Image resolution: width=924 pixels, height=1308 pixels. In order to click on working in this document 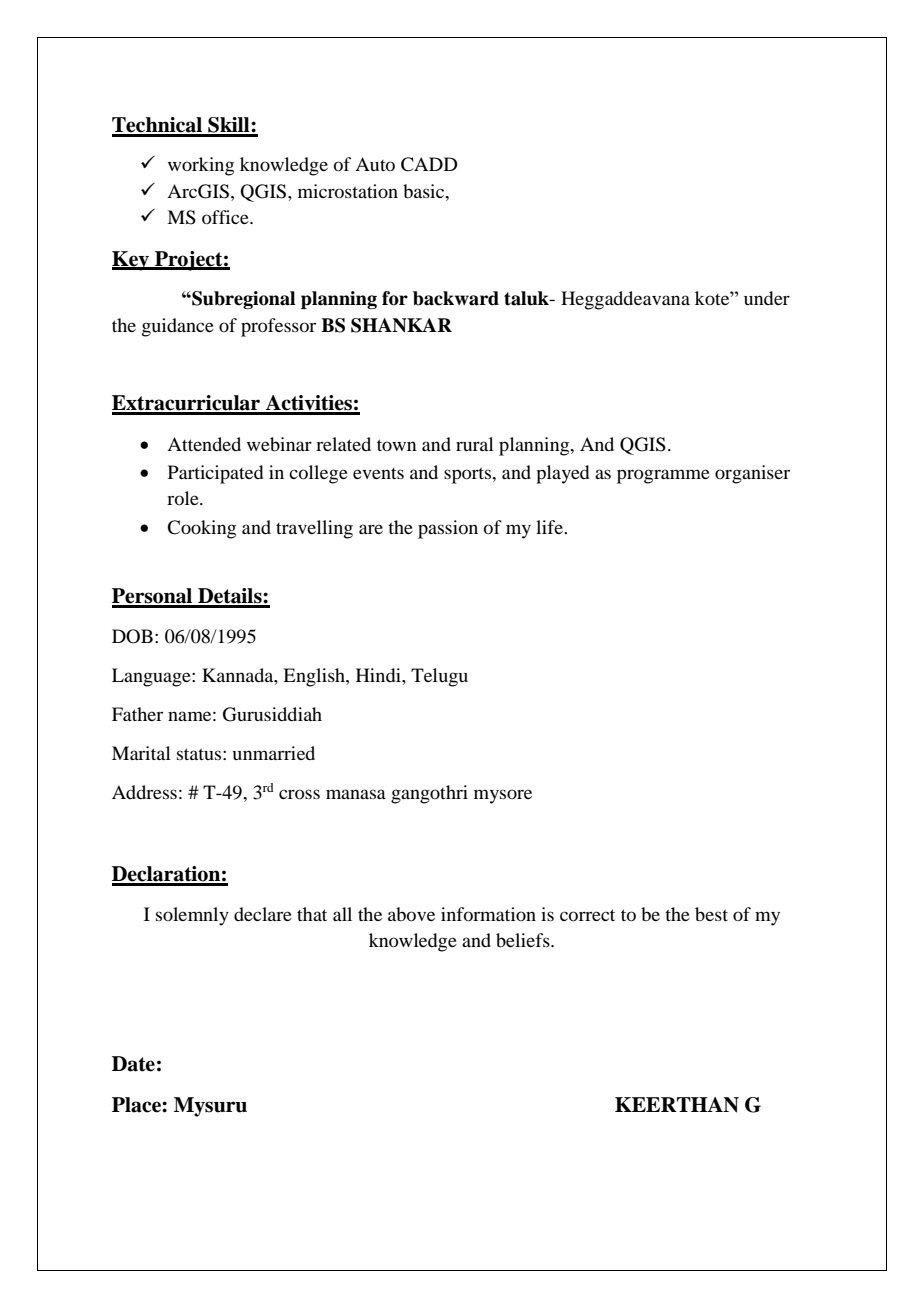, I will do `click(201, 166)`.
